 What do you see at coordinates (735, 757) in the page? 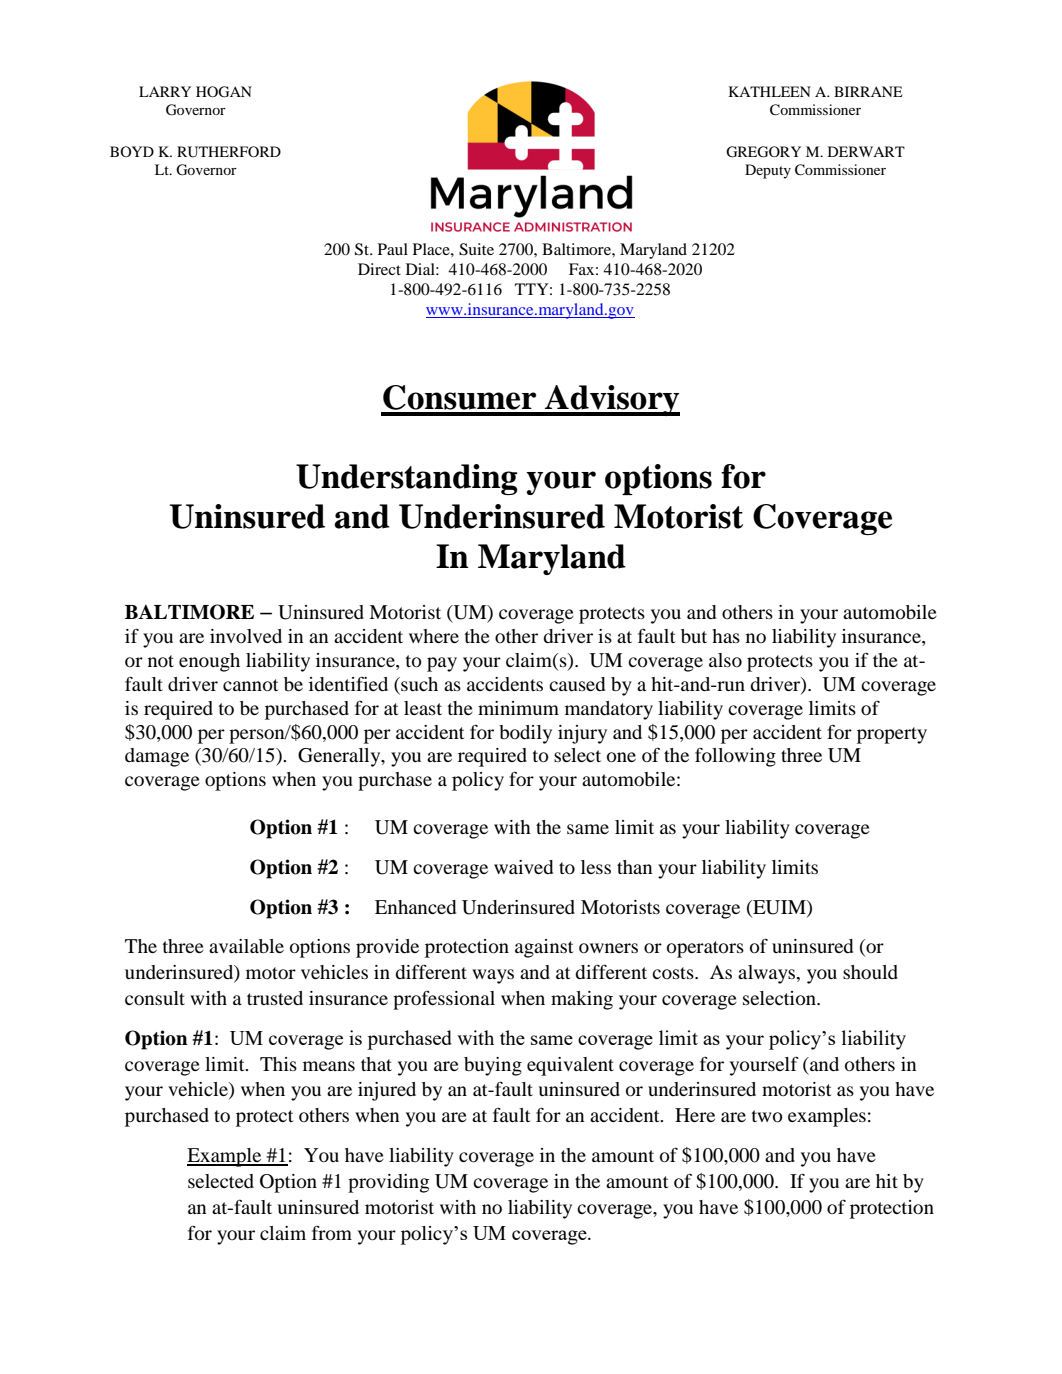
I see `following` at bounding box center [735, 757].
